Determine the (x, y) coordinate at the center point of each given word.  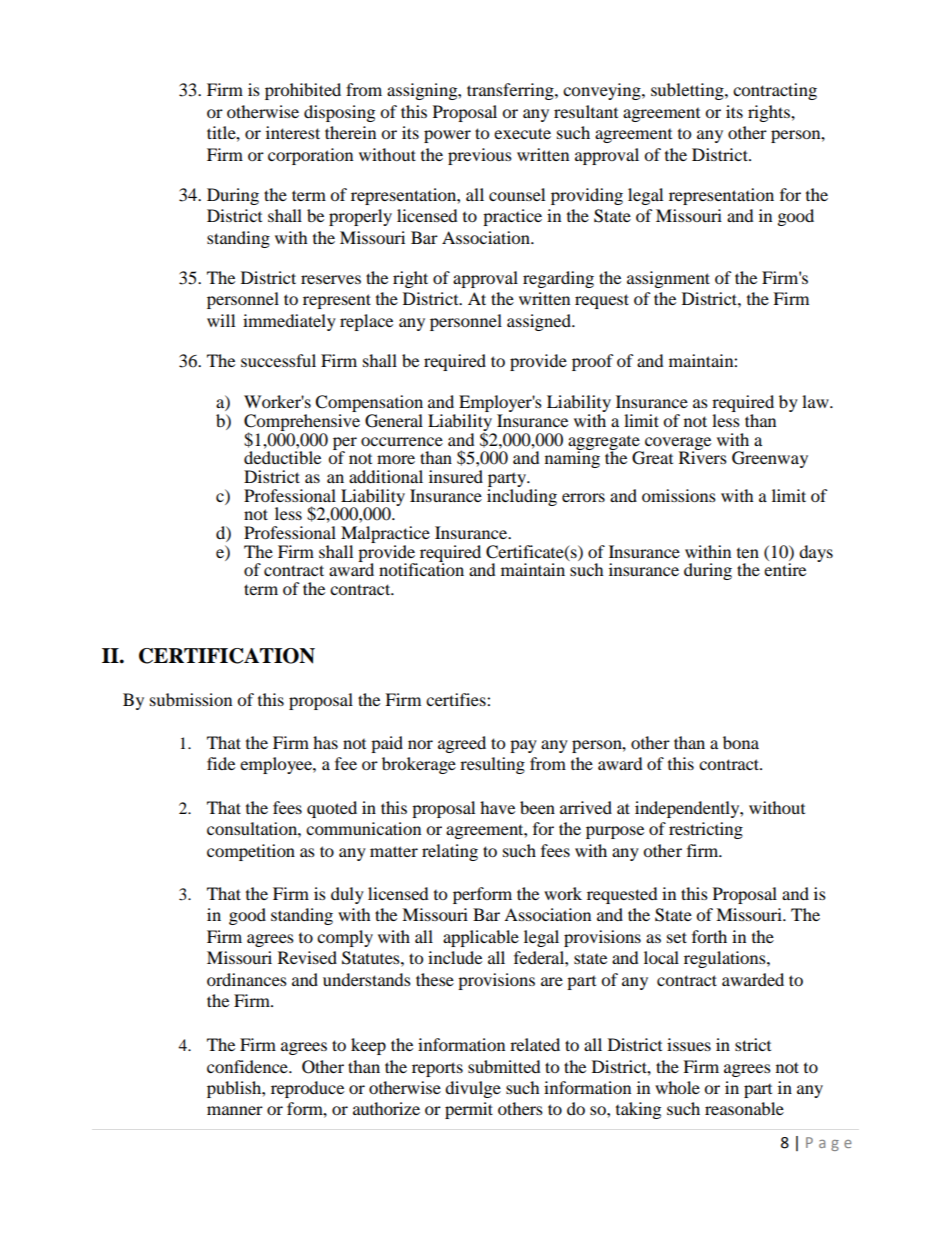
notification (421, 568)
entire (785, 569)
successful (278, 360)
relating (450, 852)
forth (709, 936)
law (816, 401)
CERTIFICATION (227, 656)
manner (235, 1110)
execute (522, 133)
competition (251, 852)
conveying (603, 91)
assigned (540, 322)
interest (293, 132)
